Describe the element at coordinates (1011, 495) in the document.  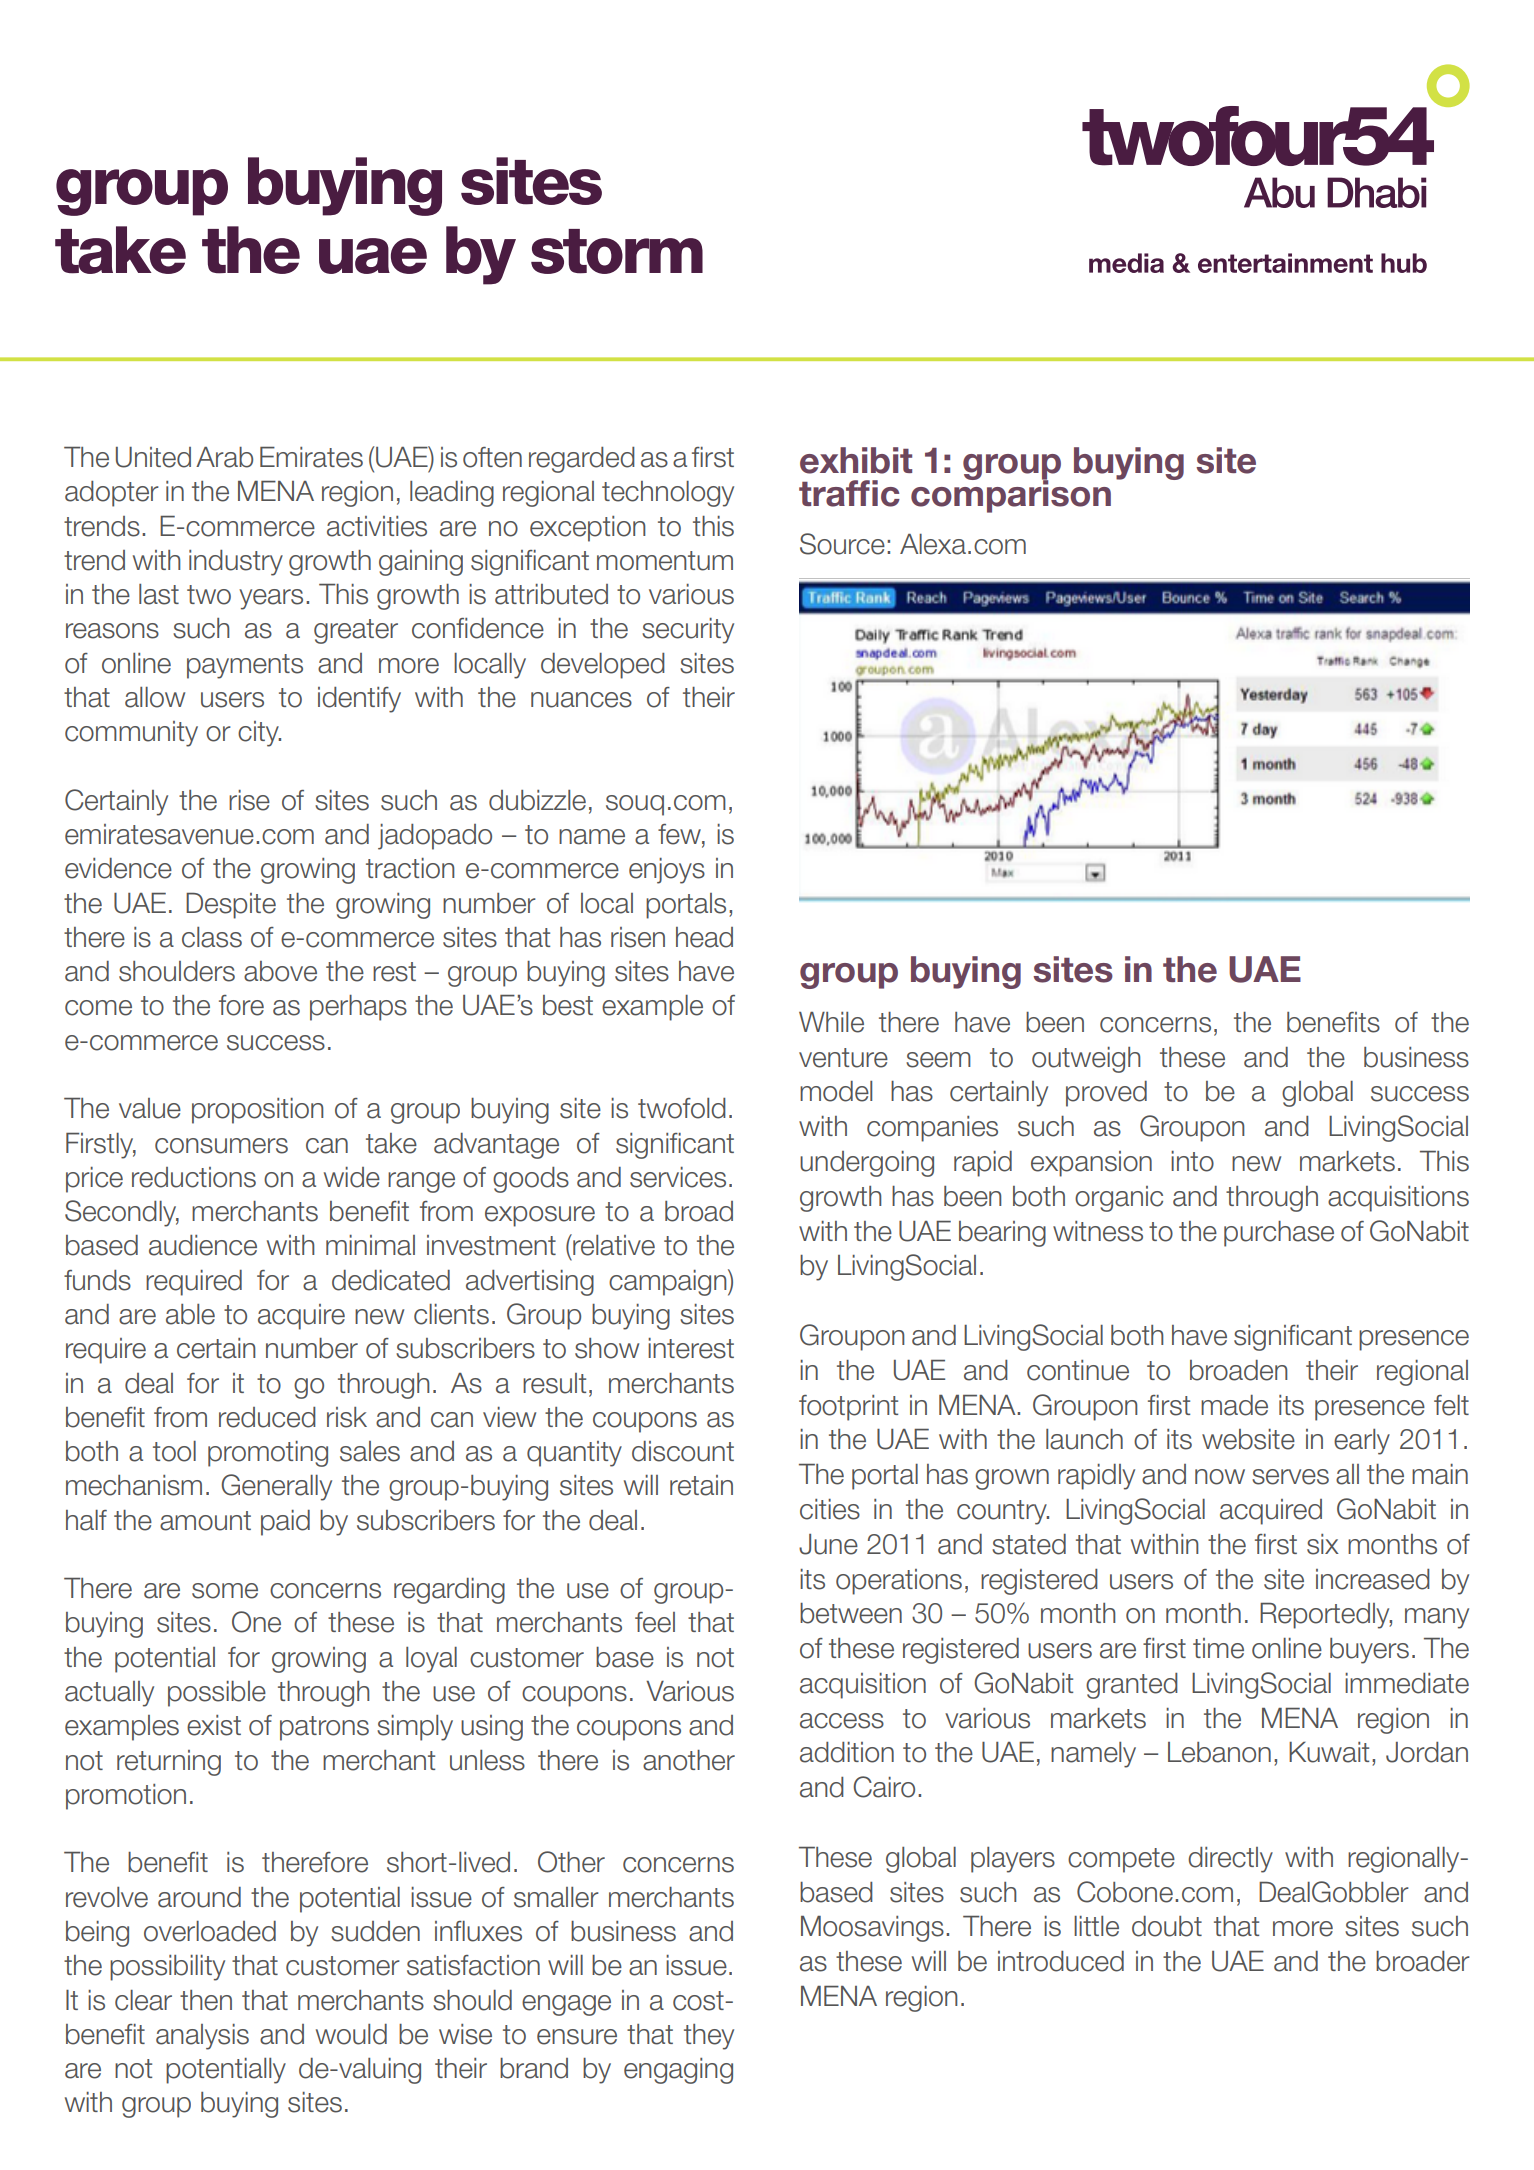
I see `comparison` at that location.
